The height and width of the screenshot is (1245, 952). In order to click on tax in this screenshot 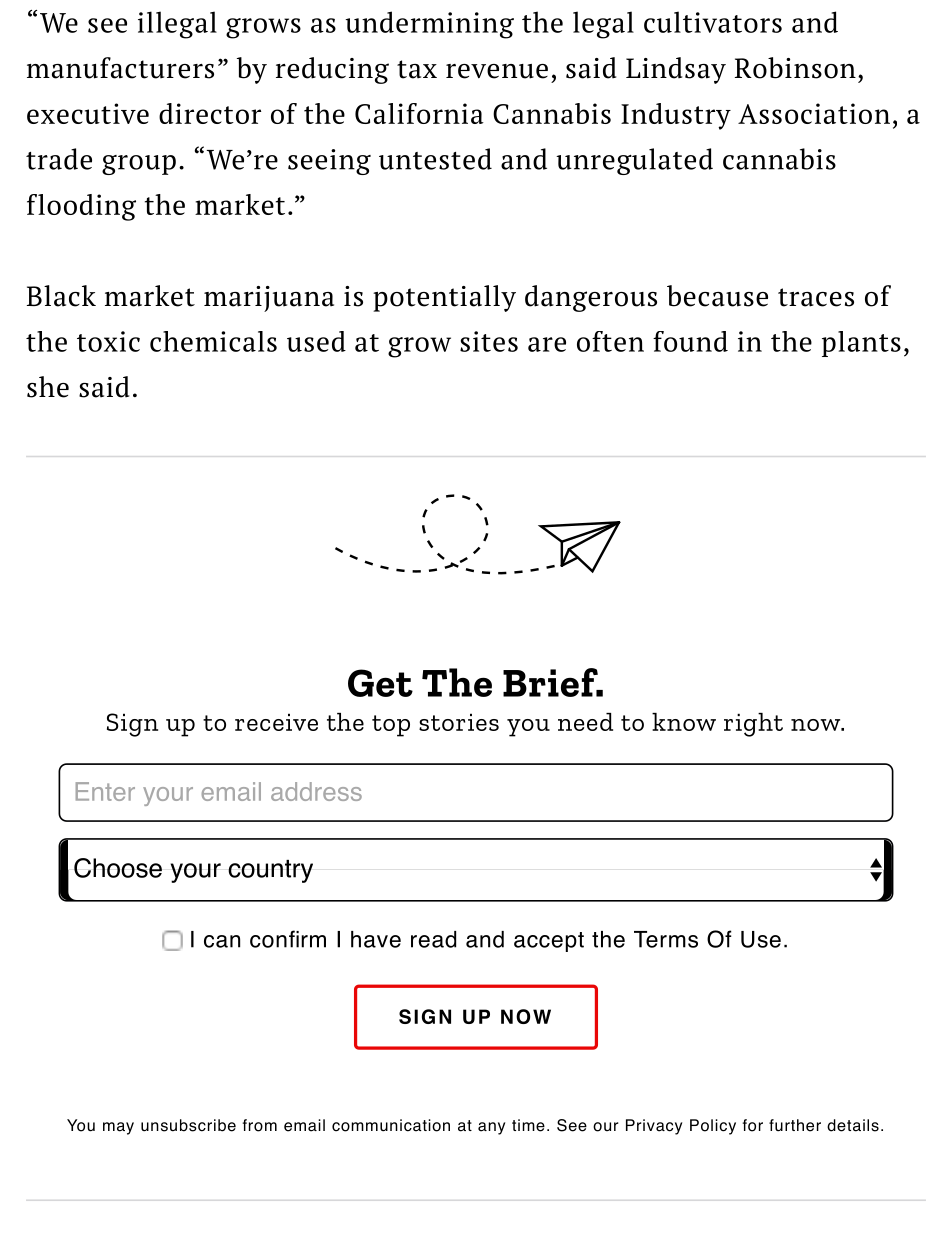, I will do `click(417, 69)`.
